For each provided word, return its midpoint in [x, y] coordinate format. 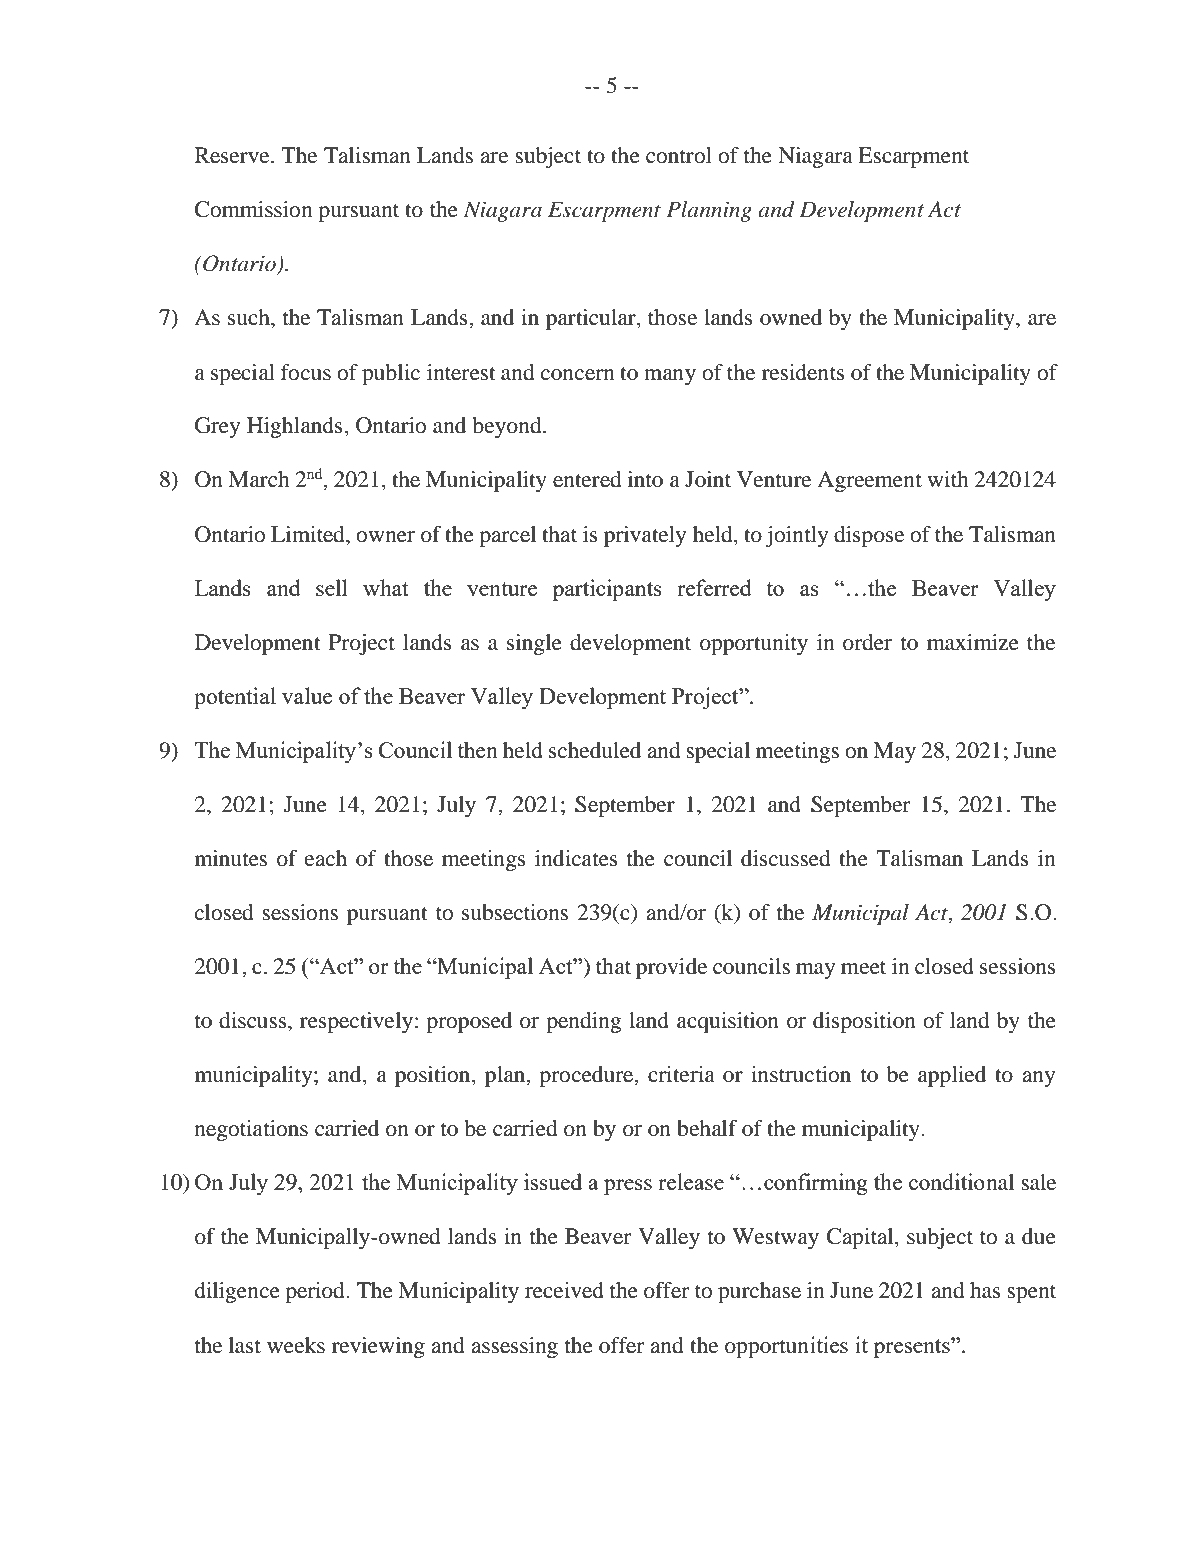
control [679, 155]
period [316, 1292]
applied [952, 1076]
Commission [253, 209]
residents [803, 372]
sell [332, 587]
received [564, 1290]
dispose [869, 536]
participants [607, 590]
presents [913, 1347]
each [326, 858]
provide [672, 968]
